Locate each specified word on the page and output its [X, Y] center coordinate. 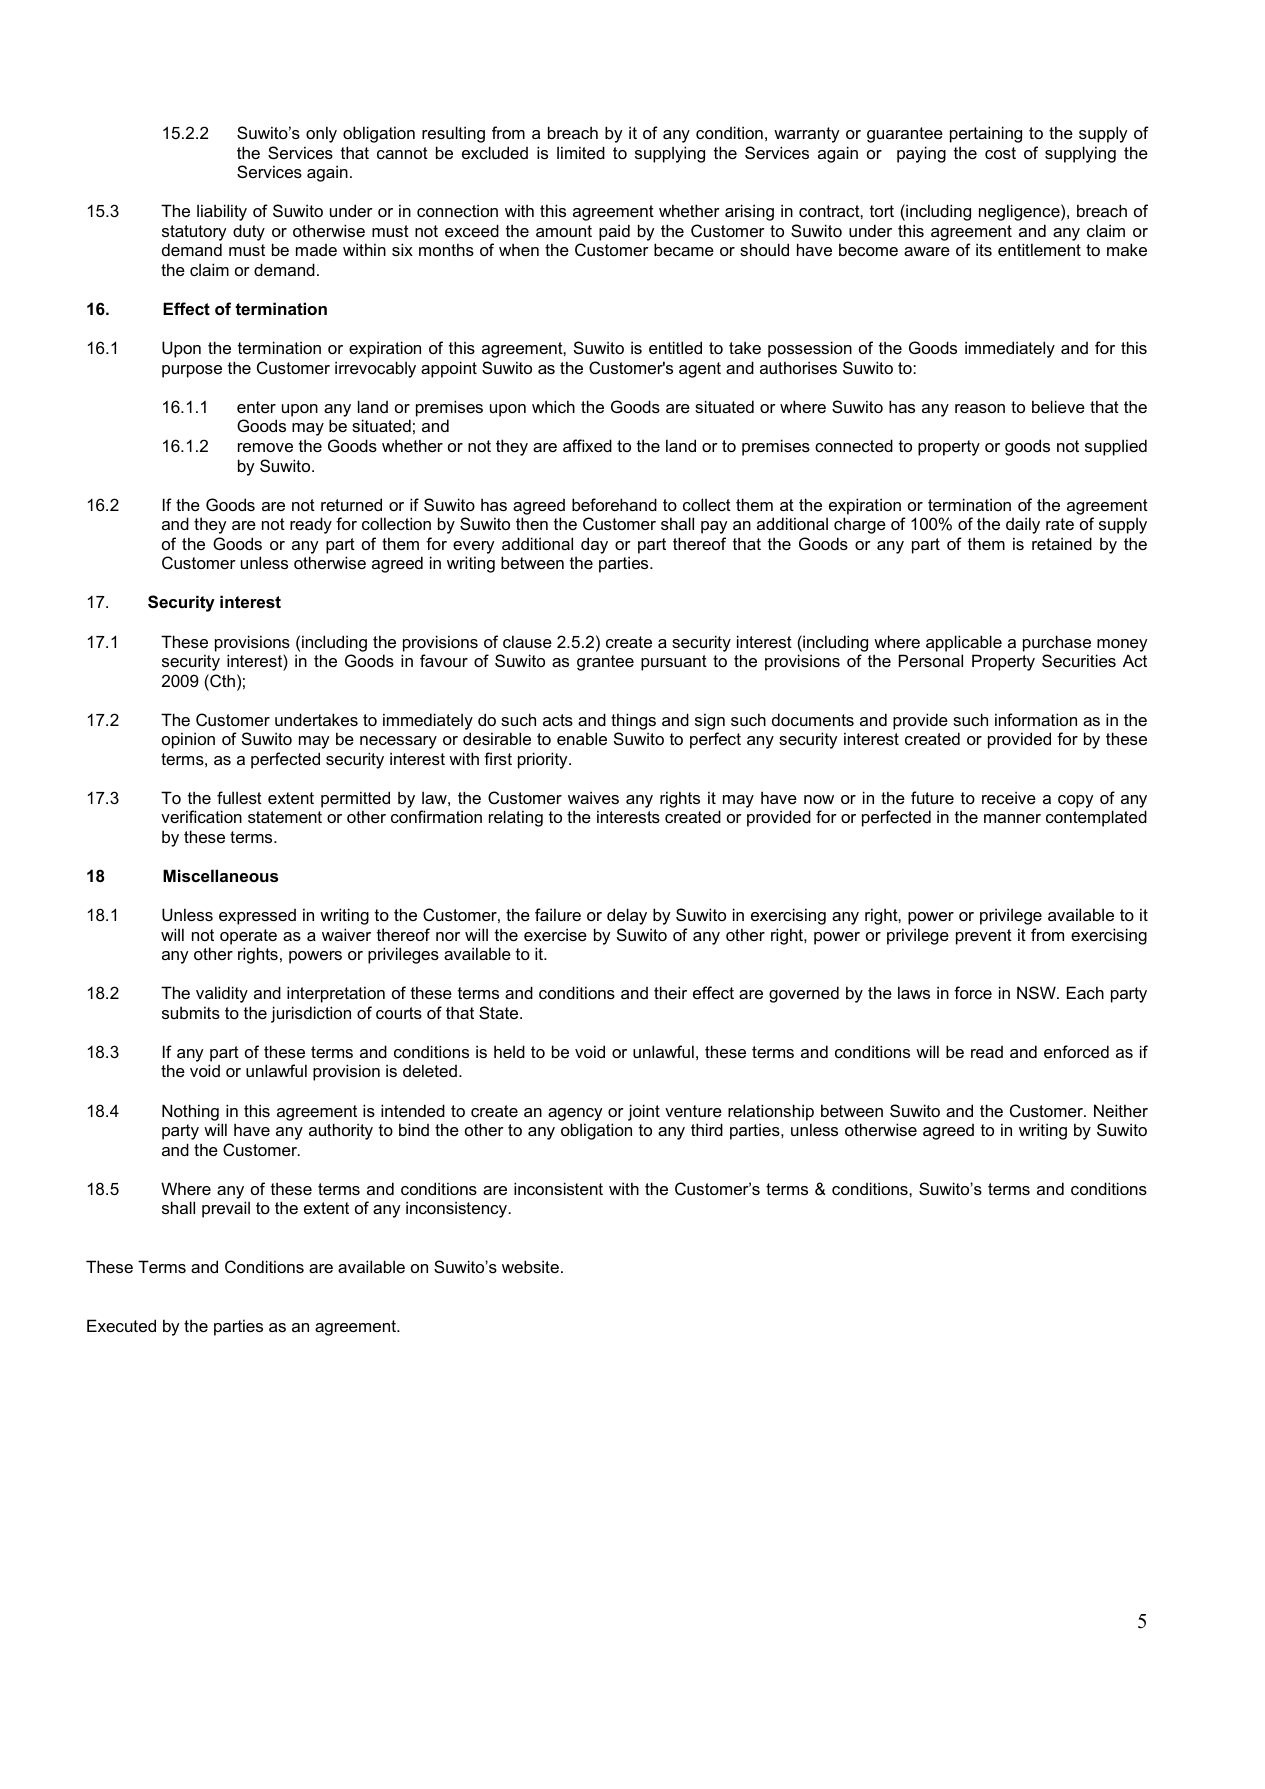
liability [222, 212]
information [1036, 719]
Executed [121, 1325]
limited [581, 152]
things [633, 721]
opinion [188, 740]
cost [1000, 153]
